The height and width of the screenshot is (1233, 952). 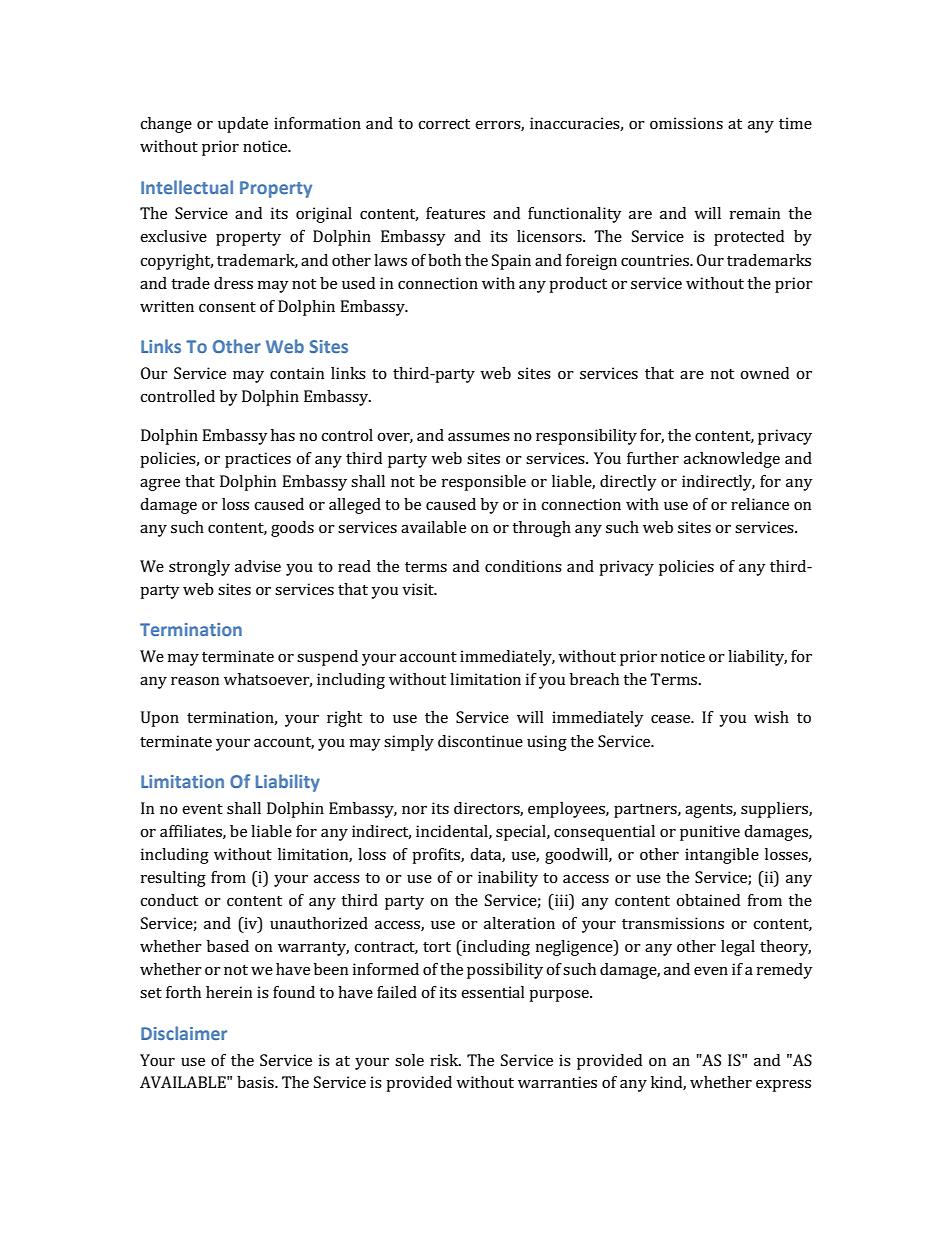 What do you see at coordinates (686, 123) in the screenshot?
I see `omissions` at bounding box center [686, 123].
